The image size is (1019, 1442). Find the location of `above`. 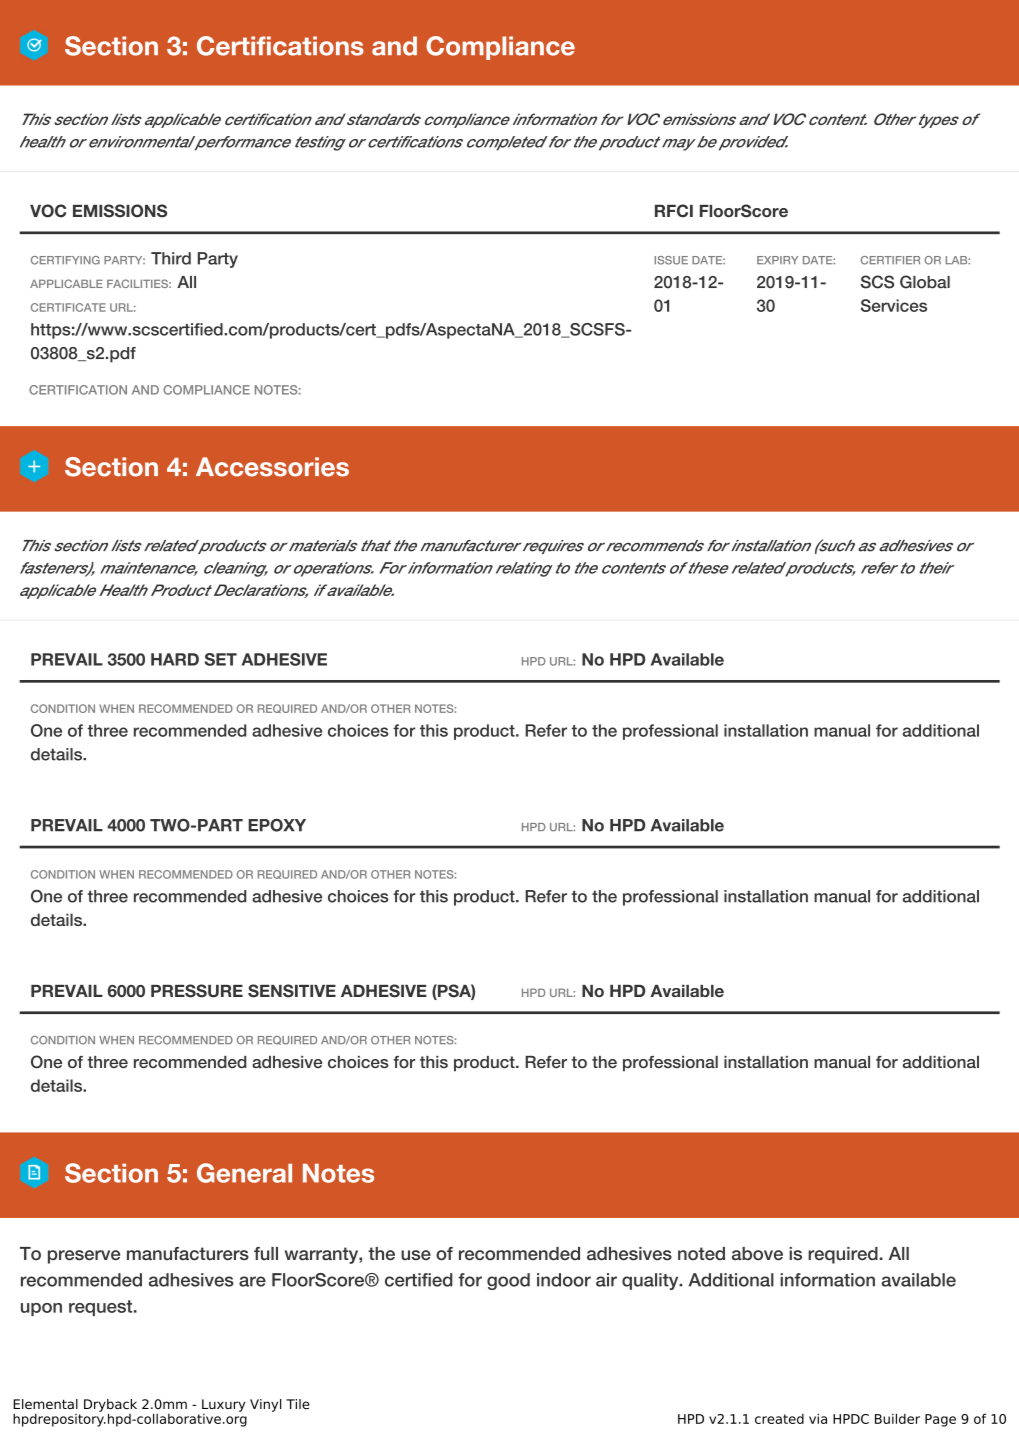

above is located at coordinates (757, 1254).
